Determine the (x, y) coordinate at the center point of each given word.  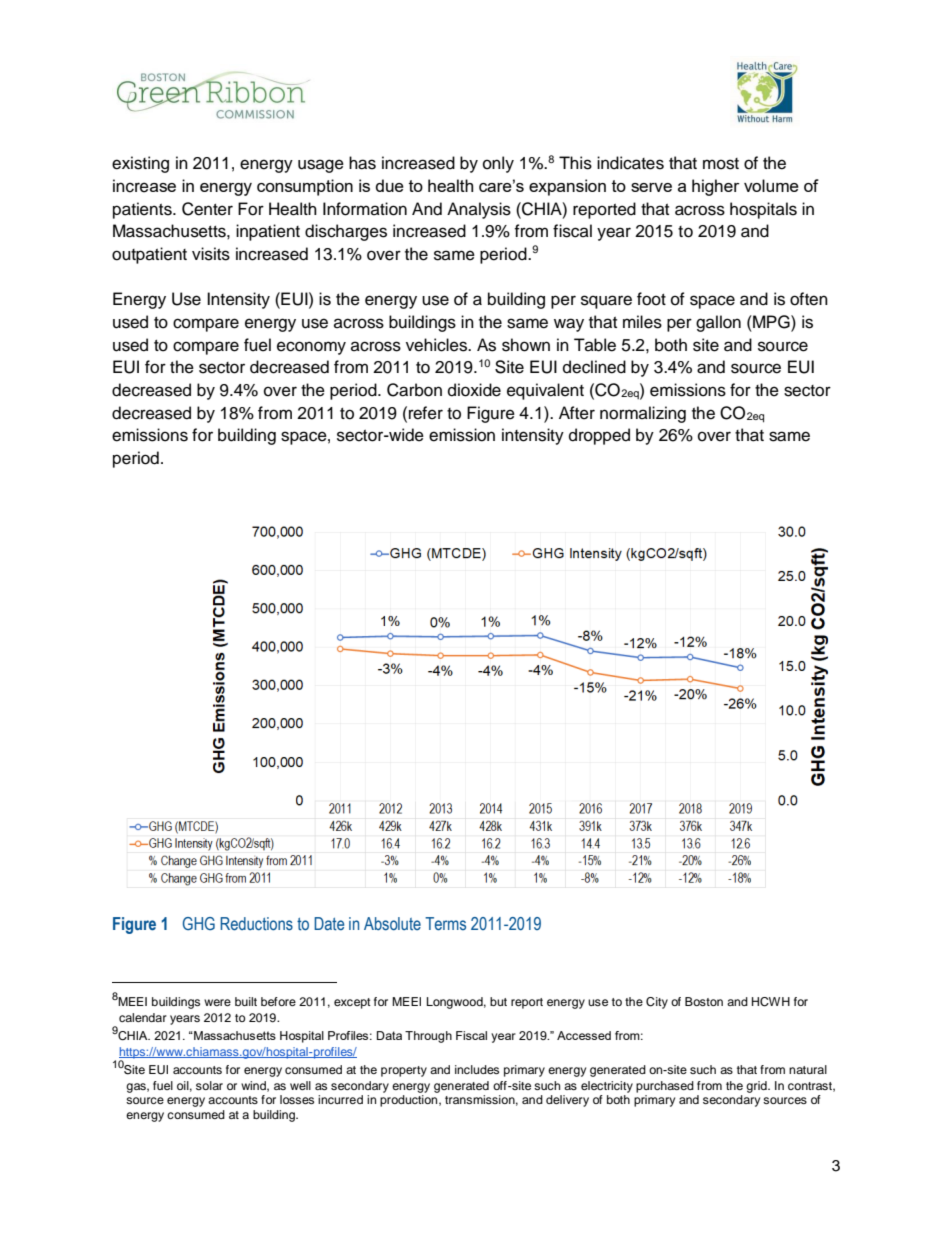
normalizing (643, 414)
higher (716, 187)
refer (426, 413)
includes (477, 1069)
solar (209, 1085)
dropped (599, 436)
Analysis (479, 210)
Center (207, 209)
